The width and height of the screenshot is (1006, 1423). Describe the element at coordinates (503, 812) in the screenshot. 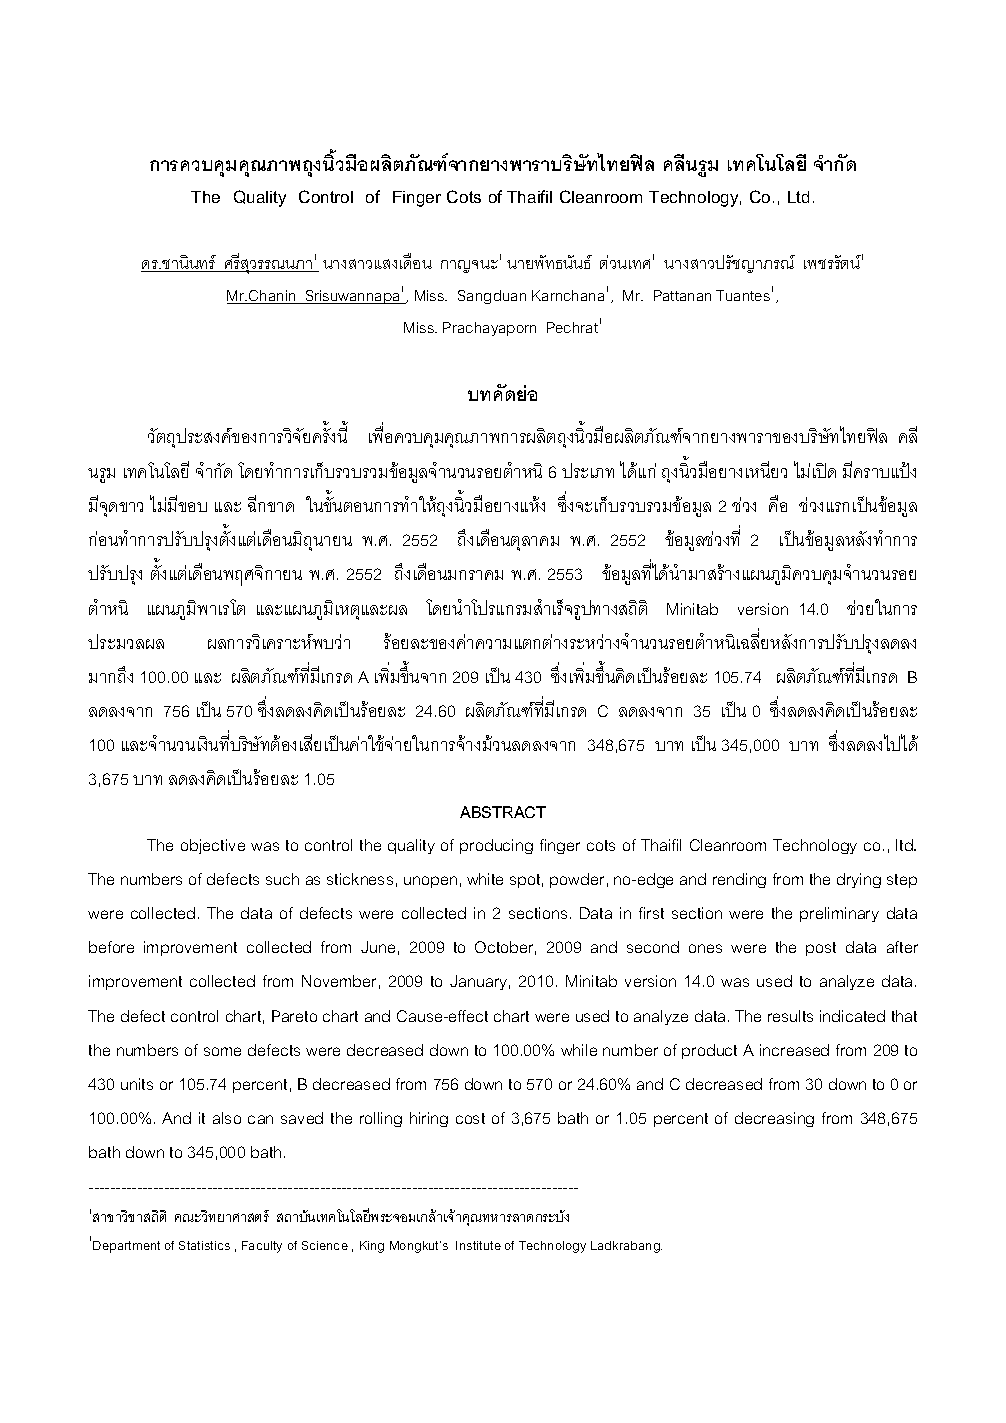

I see `ABSTRACT` at that location.
